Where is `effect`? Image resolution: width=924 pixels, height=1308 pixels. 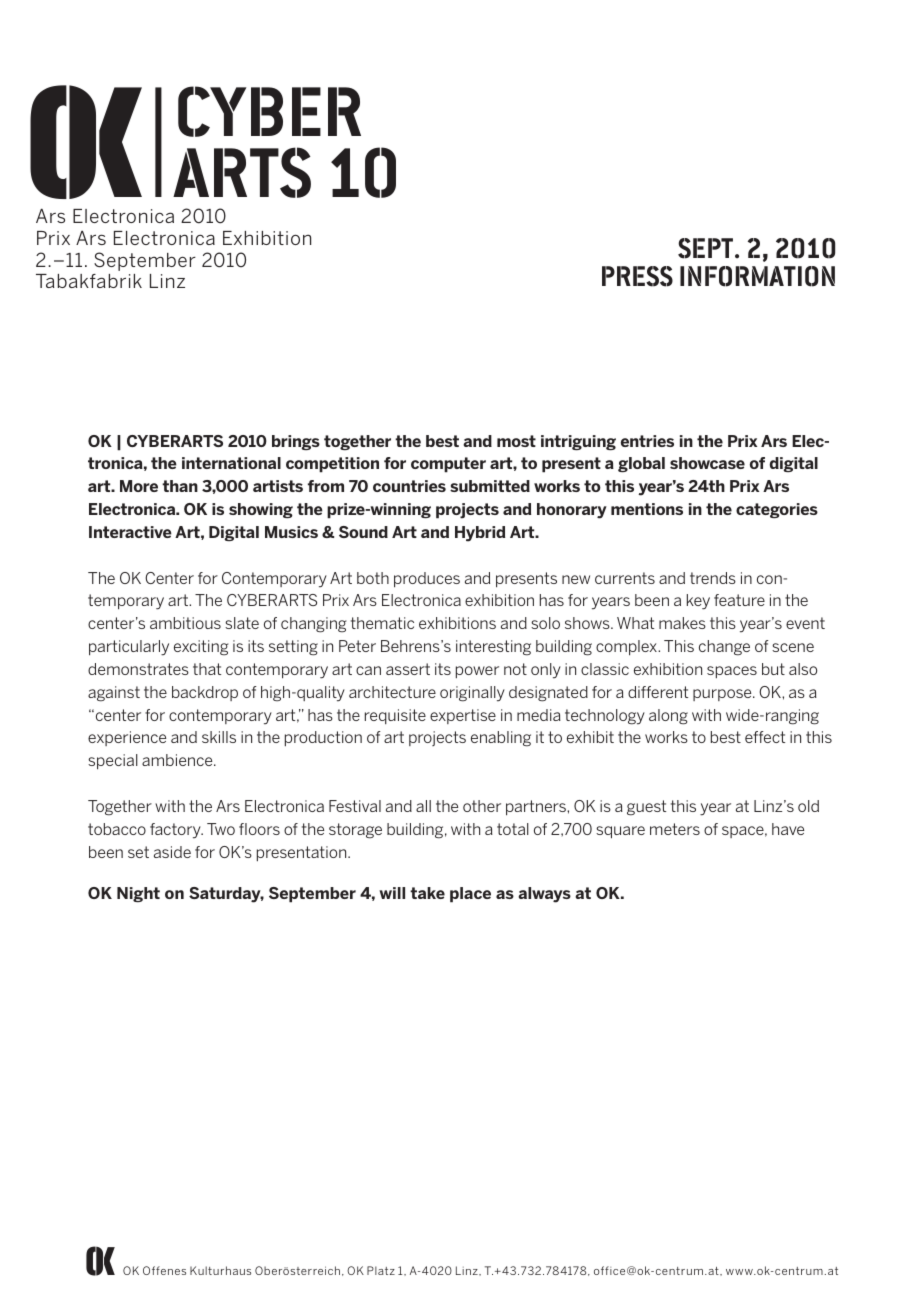
effect is located at coordinates (765, 737).
